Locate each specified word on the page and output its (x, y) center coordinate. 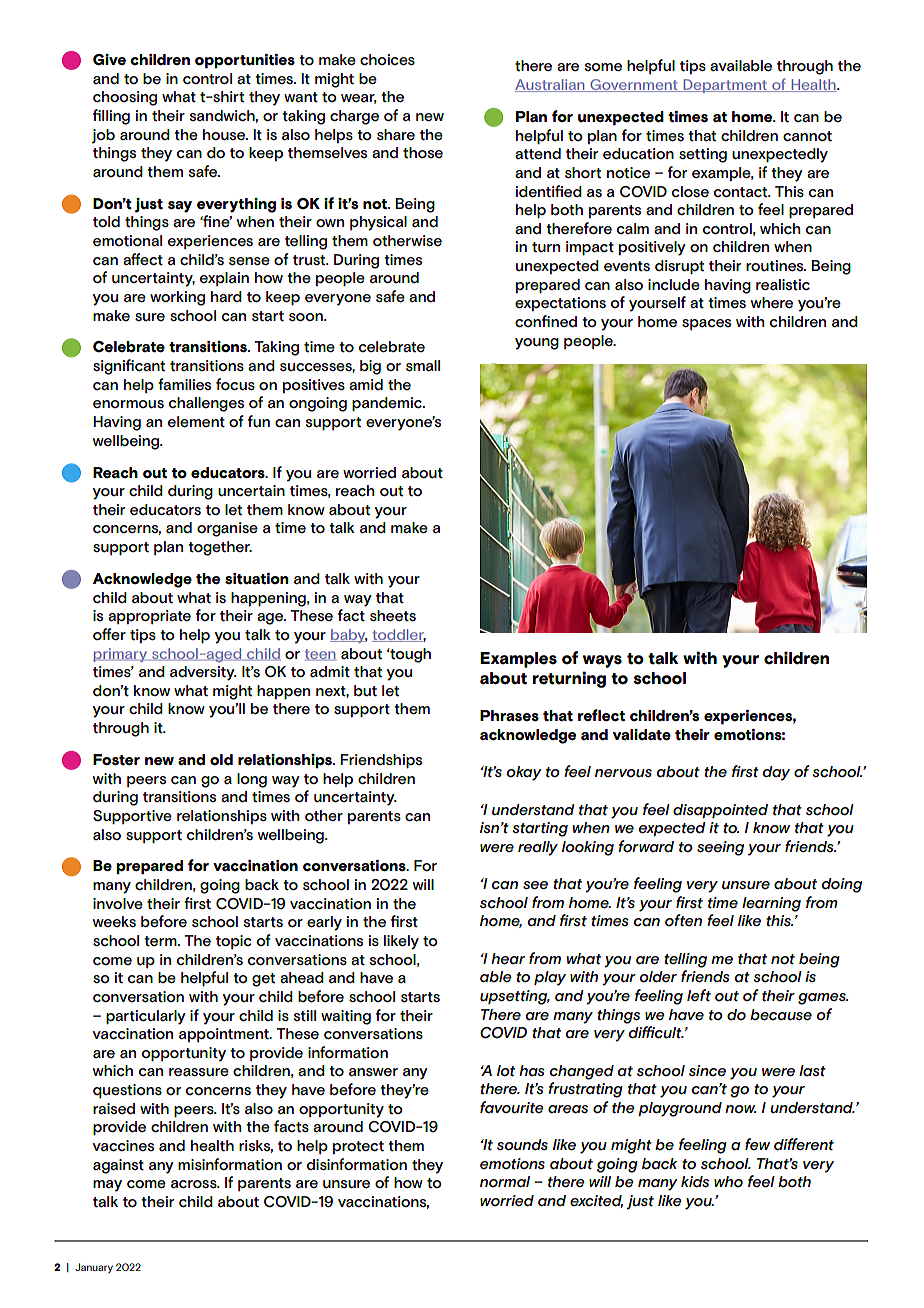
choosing (125, 98)
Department (725, 86)
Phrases (509, 716)
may (107, 1186)
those (423, 152)
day (776, 773)
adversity (203, 673)
